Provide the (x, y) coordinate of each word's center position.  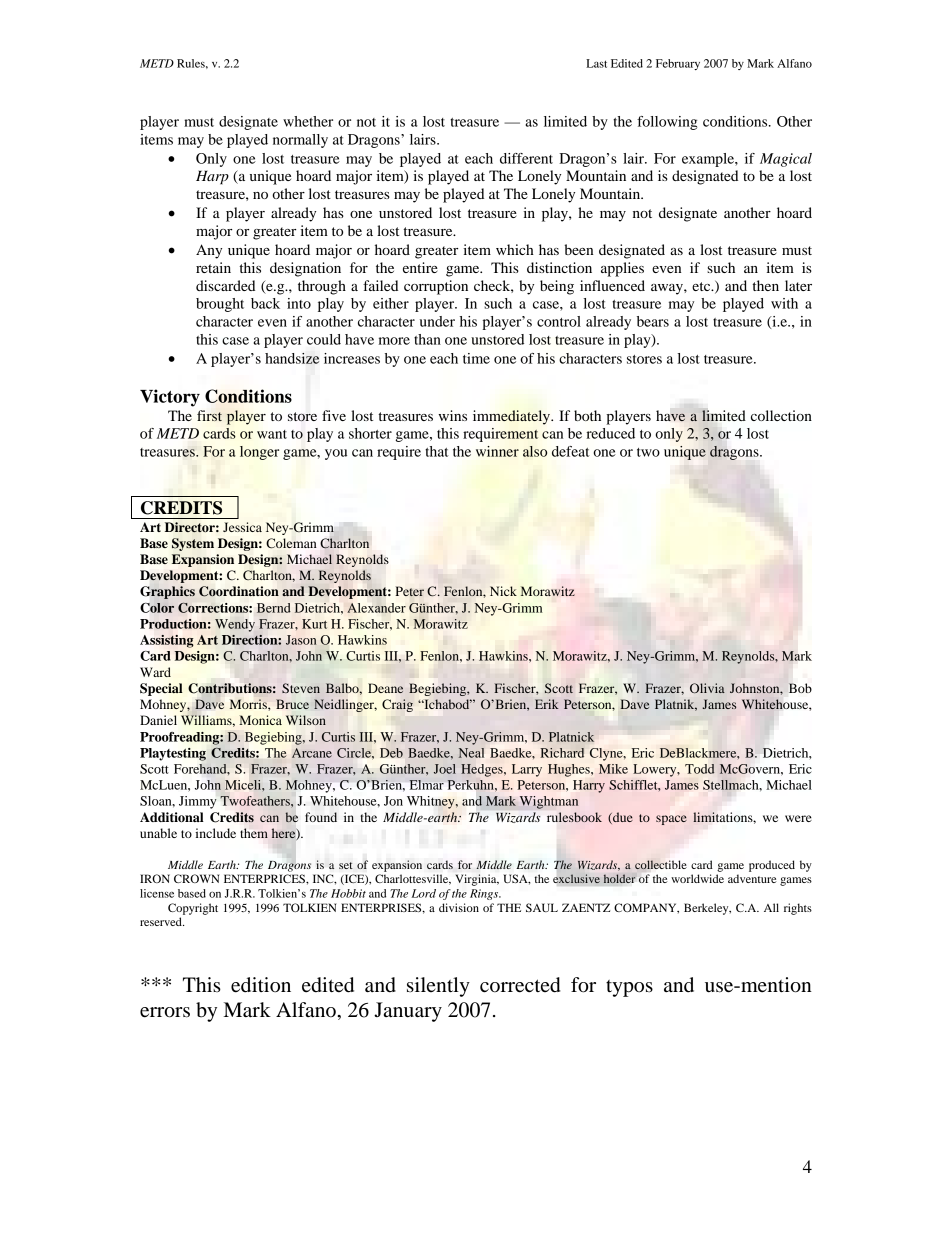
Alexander (376, 608)
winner (497, 451)
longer (259, 453)
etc (702, 286)
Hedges (483, 770)
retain (213, 267)
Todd (700, 769)
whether (308, 121)
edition (261, 985)
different (526, 158)
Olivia (707, 688)
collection (781, 415)
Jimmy (198, 802)
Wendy (235, 625)
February (678, 64)
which (515, 249)
